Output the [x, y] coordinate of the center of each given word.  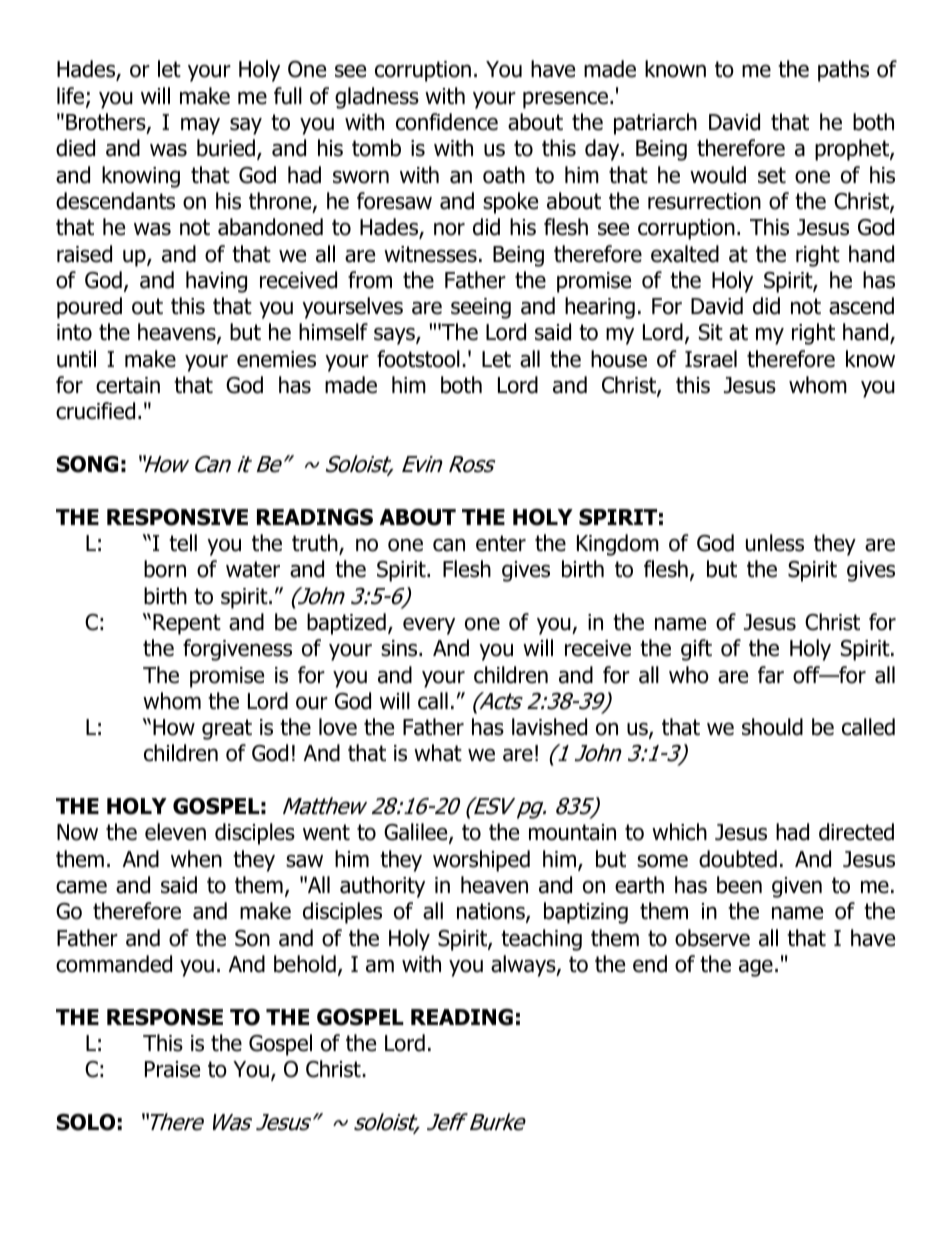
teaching [541, 940]
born [165, 569]
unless [775, 543]
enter [501, 543]
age [756, 968]
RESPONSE [165, 1017]
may [200, 126]
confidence [447, 122]
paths [843, 71]
